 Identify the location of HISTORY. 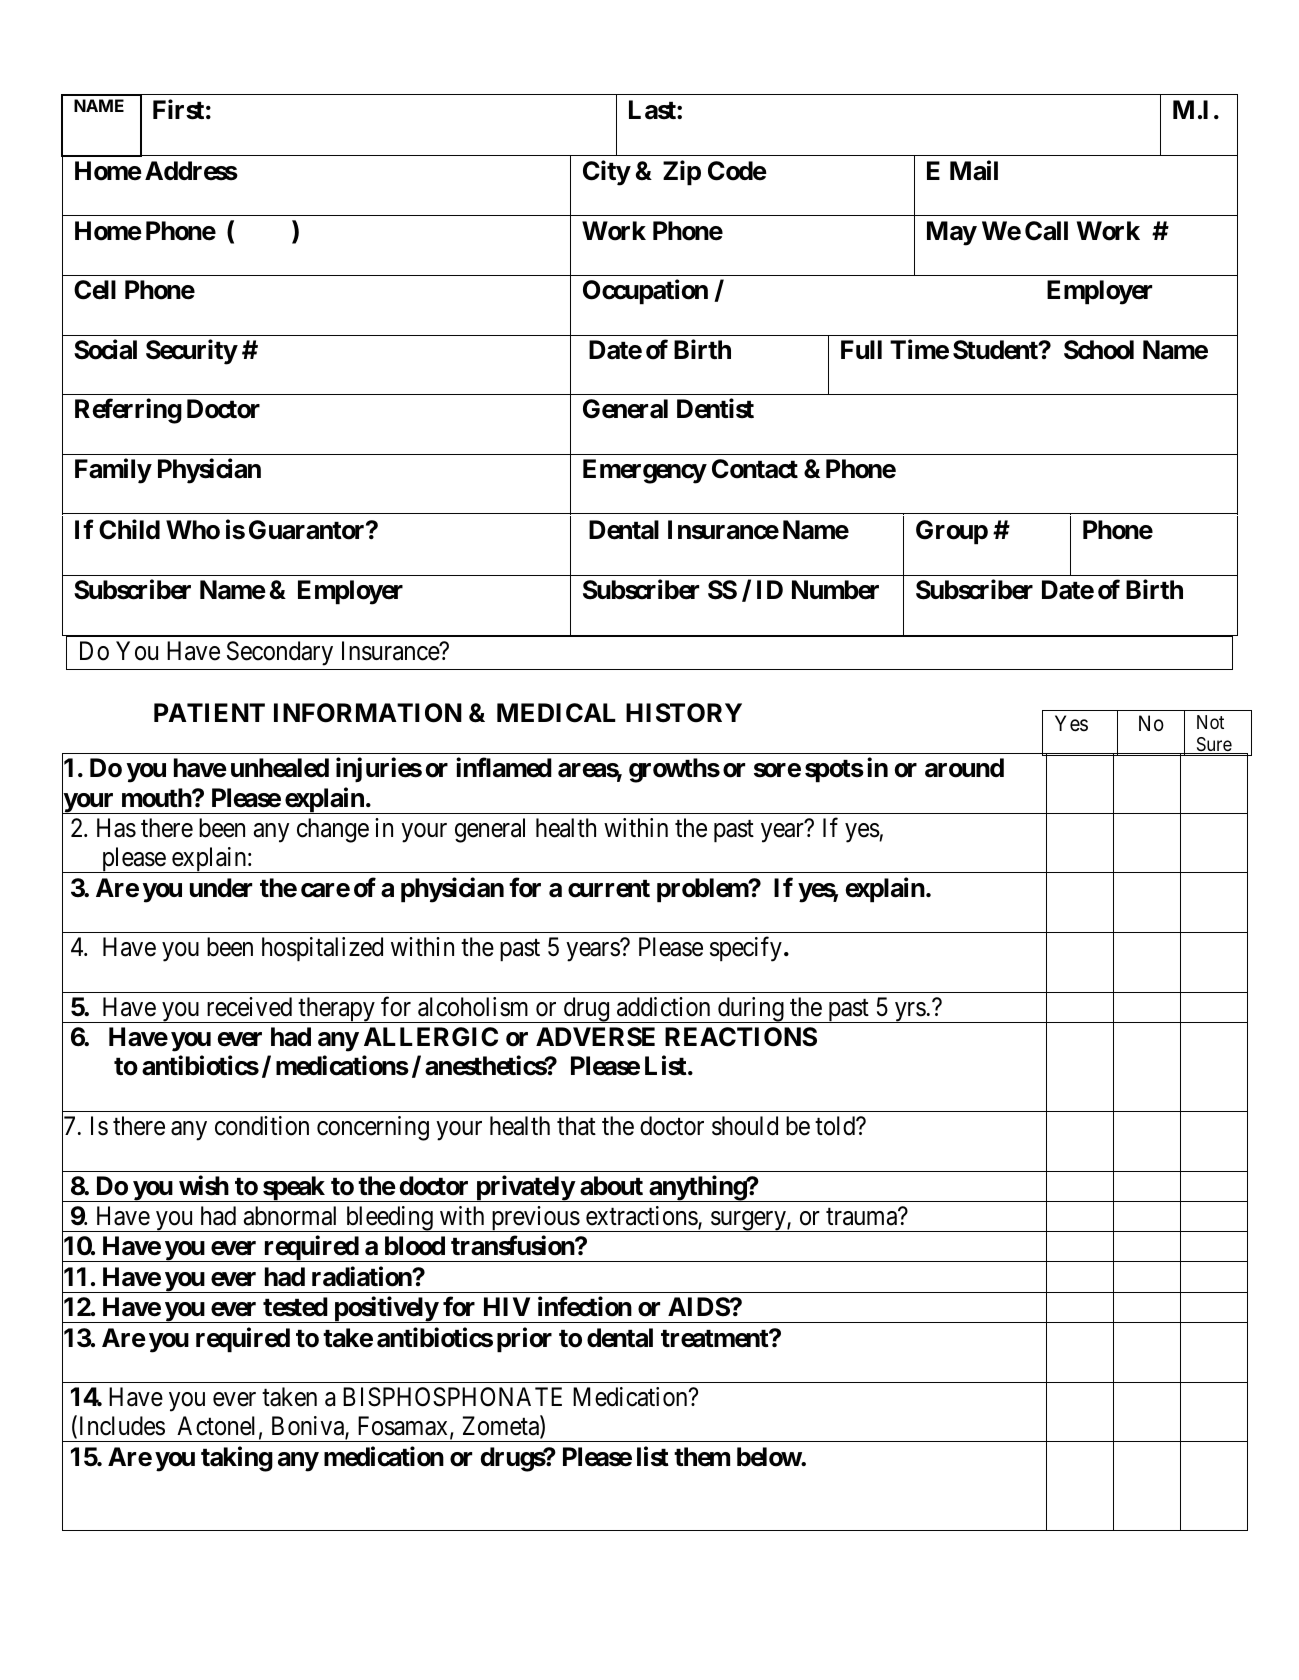
(684, 713).
